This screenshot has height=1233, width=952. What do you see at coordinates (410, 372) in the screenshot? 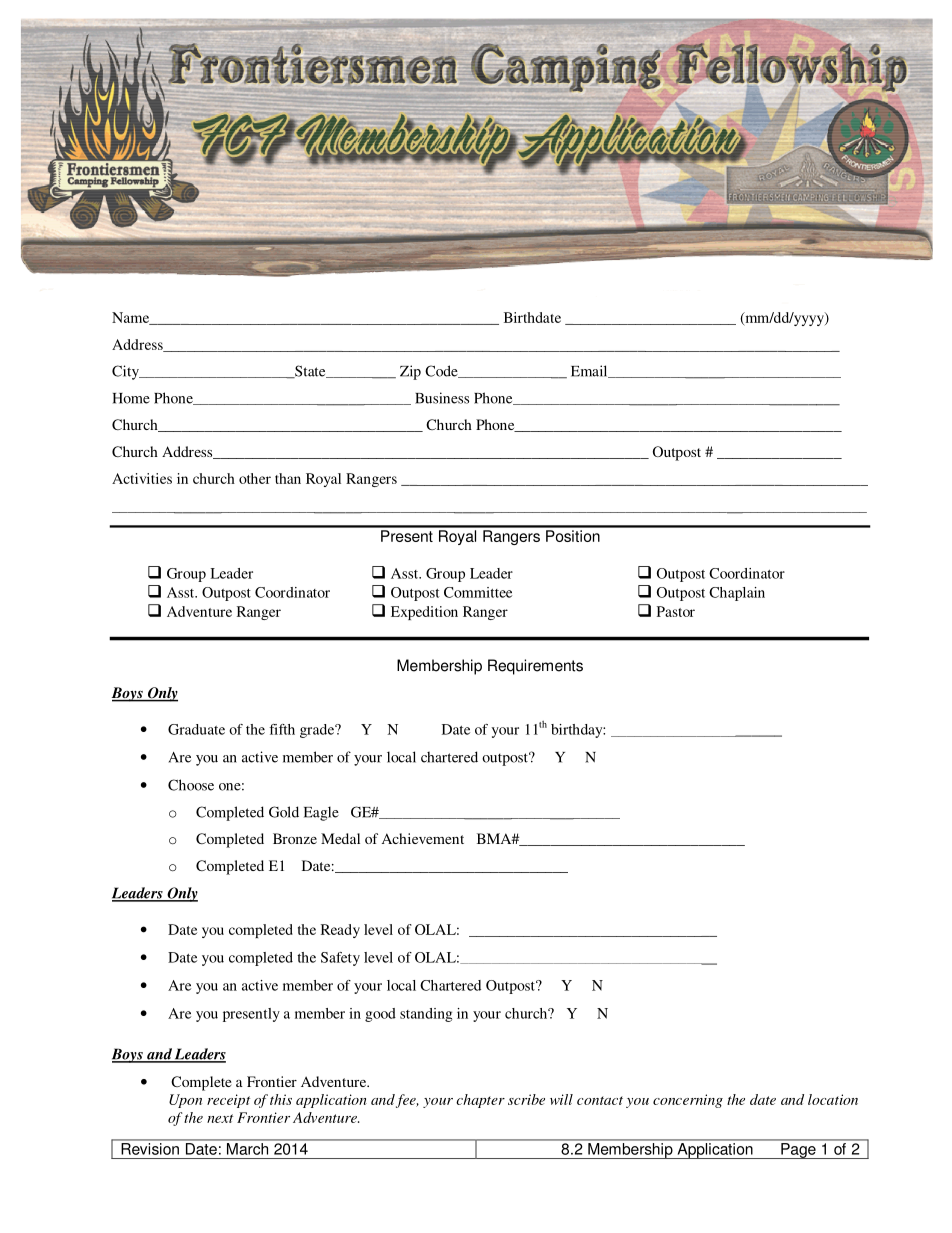
I see `Zip` at bounding box center [410, 372].
